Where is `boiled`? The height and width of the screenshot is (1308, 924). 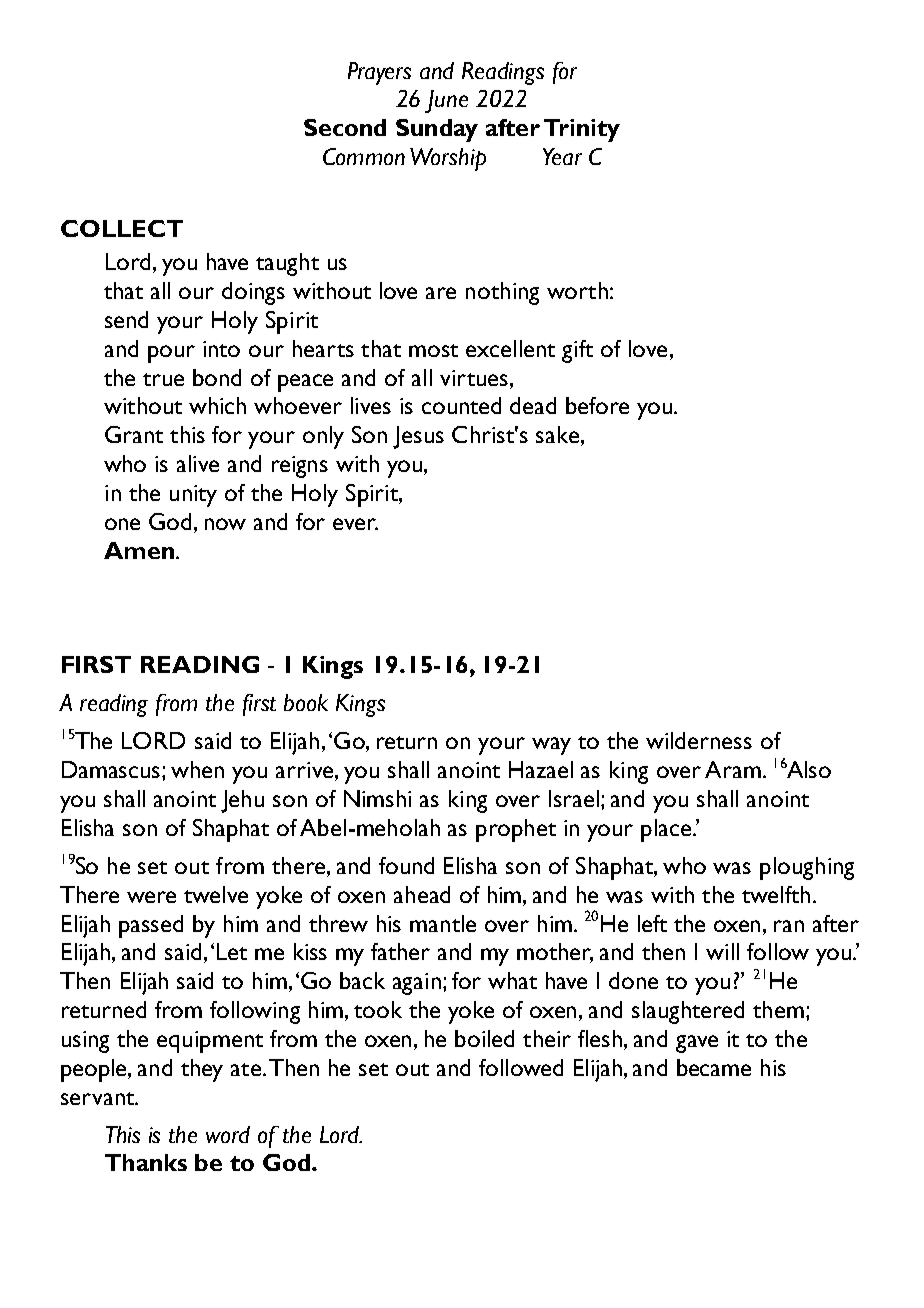
boiled is located at coordinates (484, 1038).
